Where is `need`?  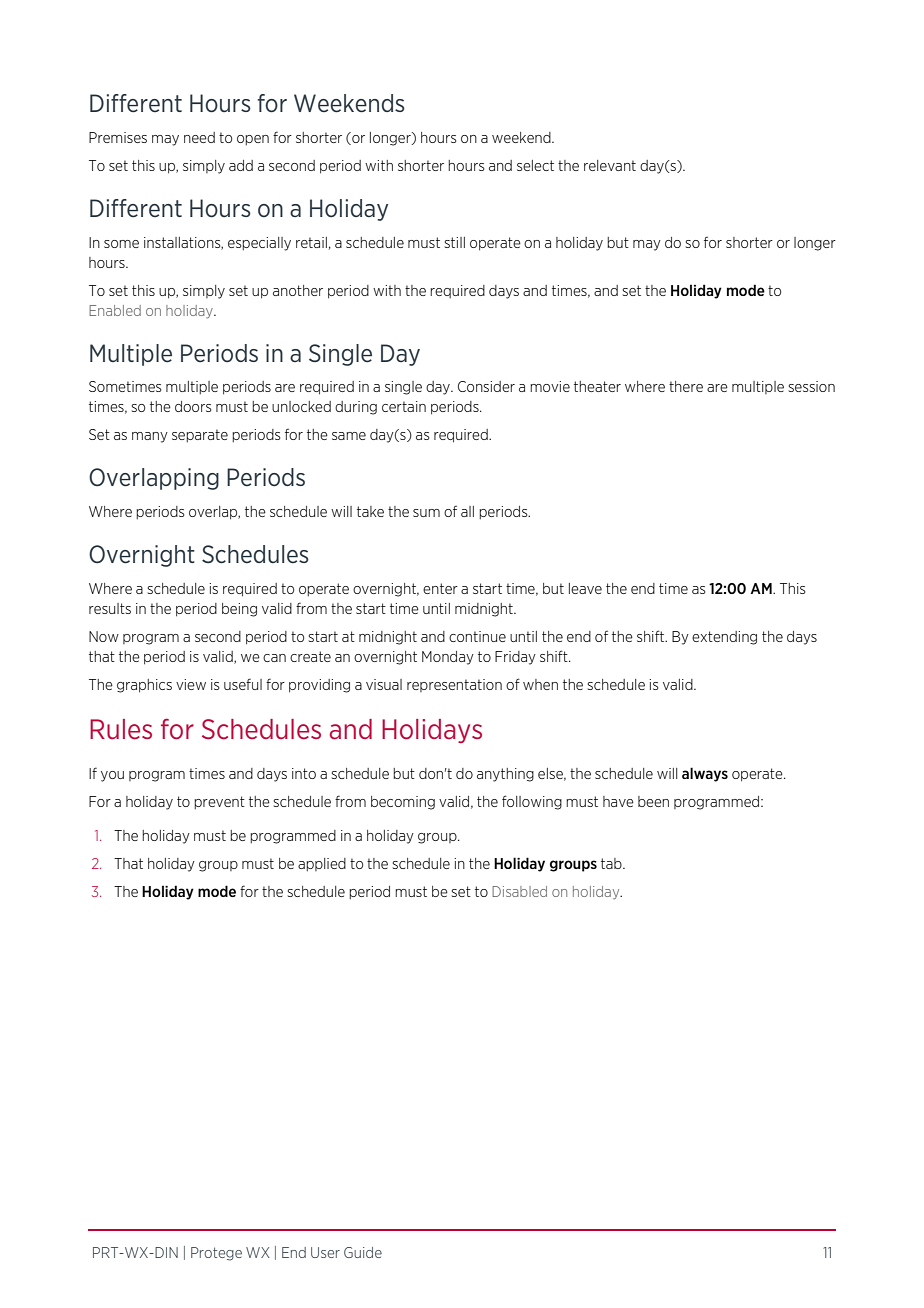
need is located at coordinates (199, 137).
